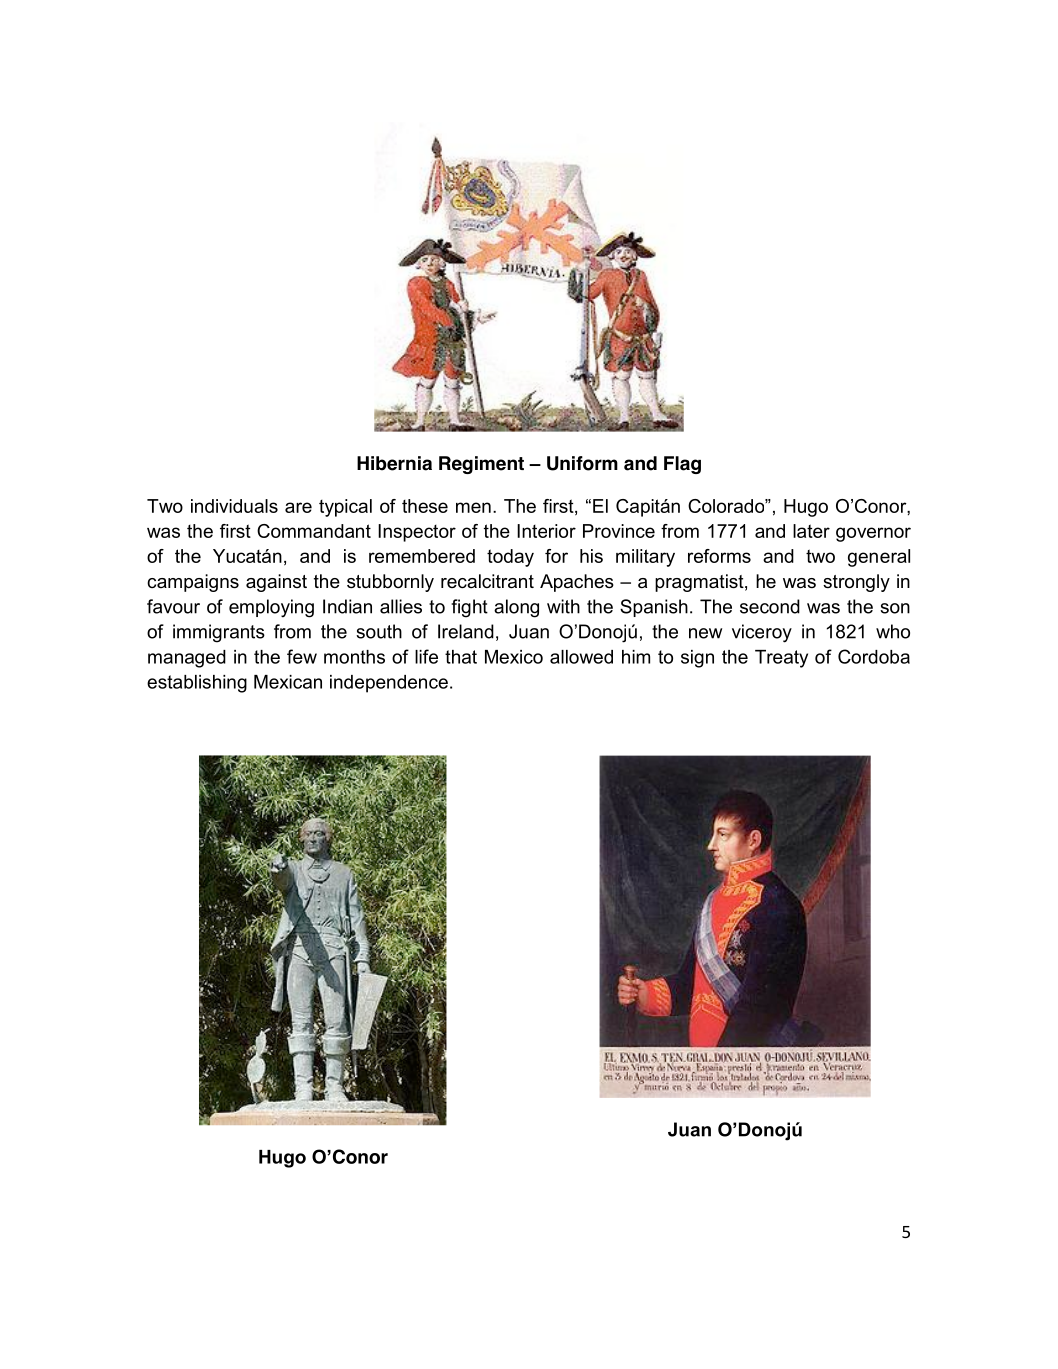 The image size is (1058, 1369). Describe the element at coordinates (770, 606) in the screenshot. I see `second` at that location.
